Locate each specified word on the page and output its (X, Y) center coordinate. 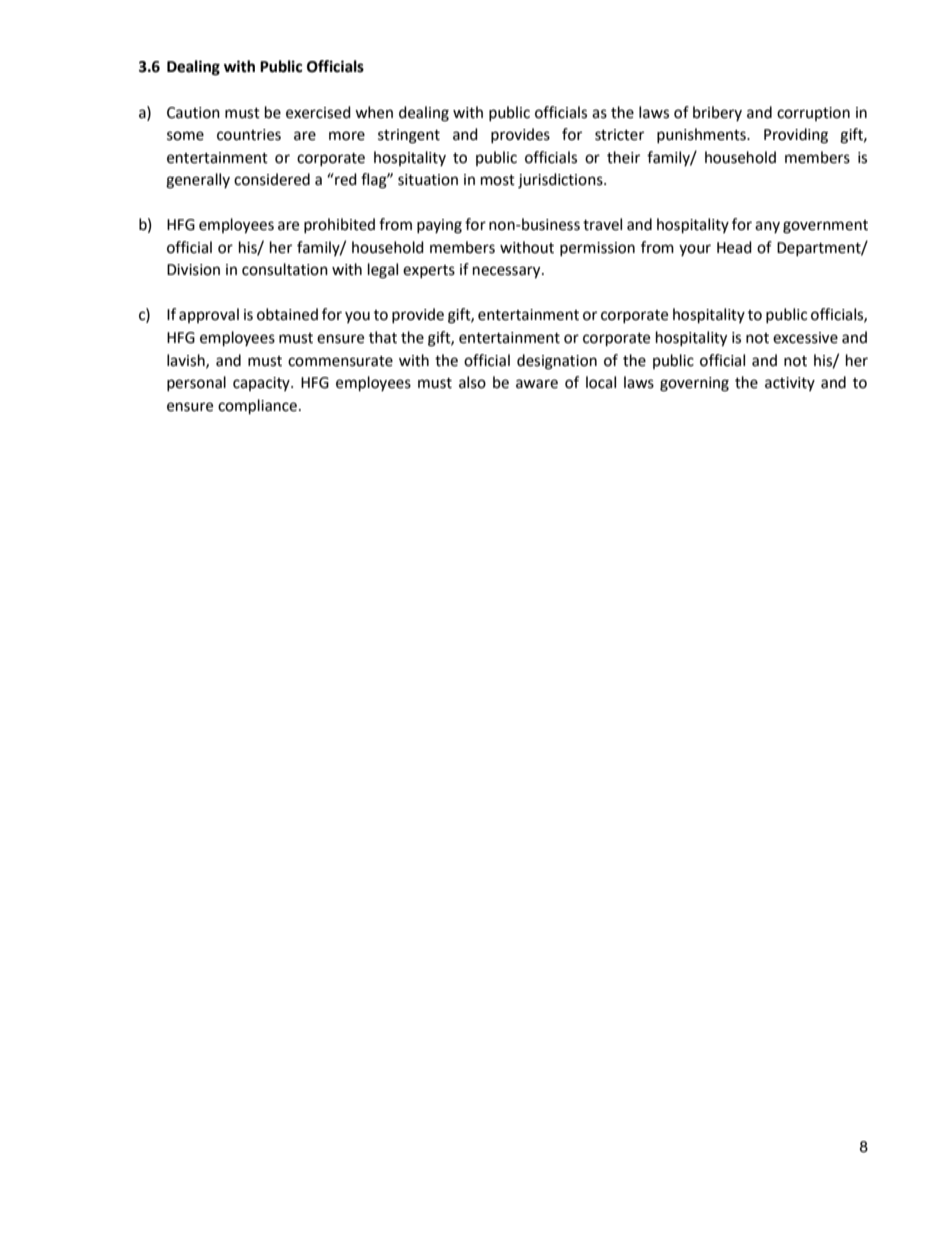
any (767, 227)
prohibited (339, 225)
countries (249, 135)
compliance (257, 407)
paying (439, 226)
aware (537, 384)
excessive (805, 338)
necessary (508, 272)
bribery (717, 113)
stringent (409, 136)
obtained (287, 314)
